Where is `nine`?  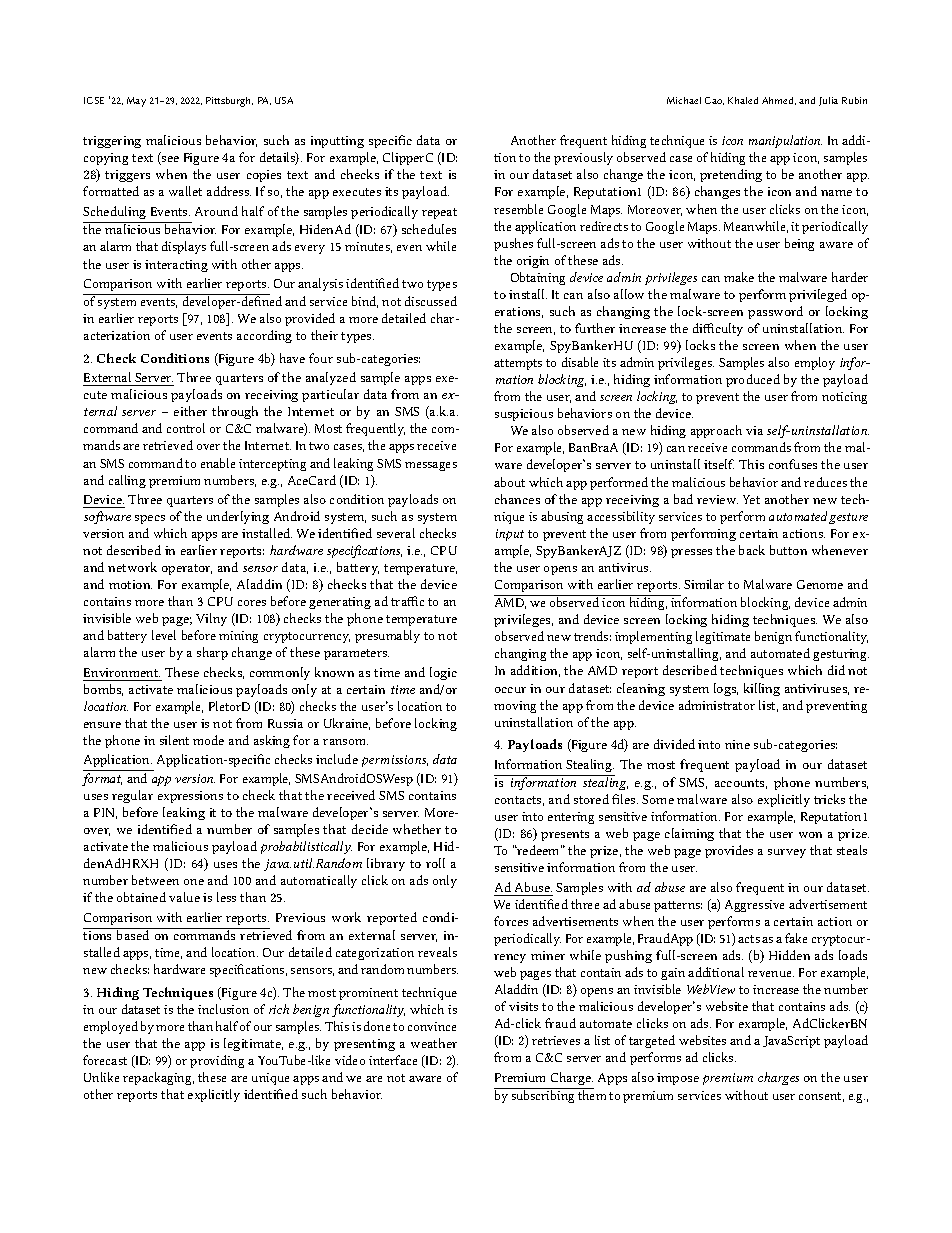
nine is located at coordinates (737, 744).
